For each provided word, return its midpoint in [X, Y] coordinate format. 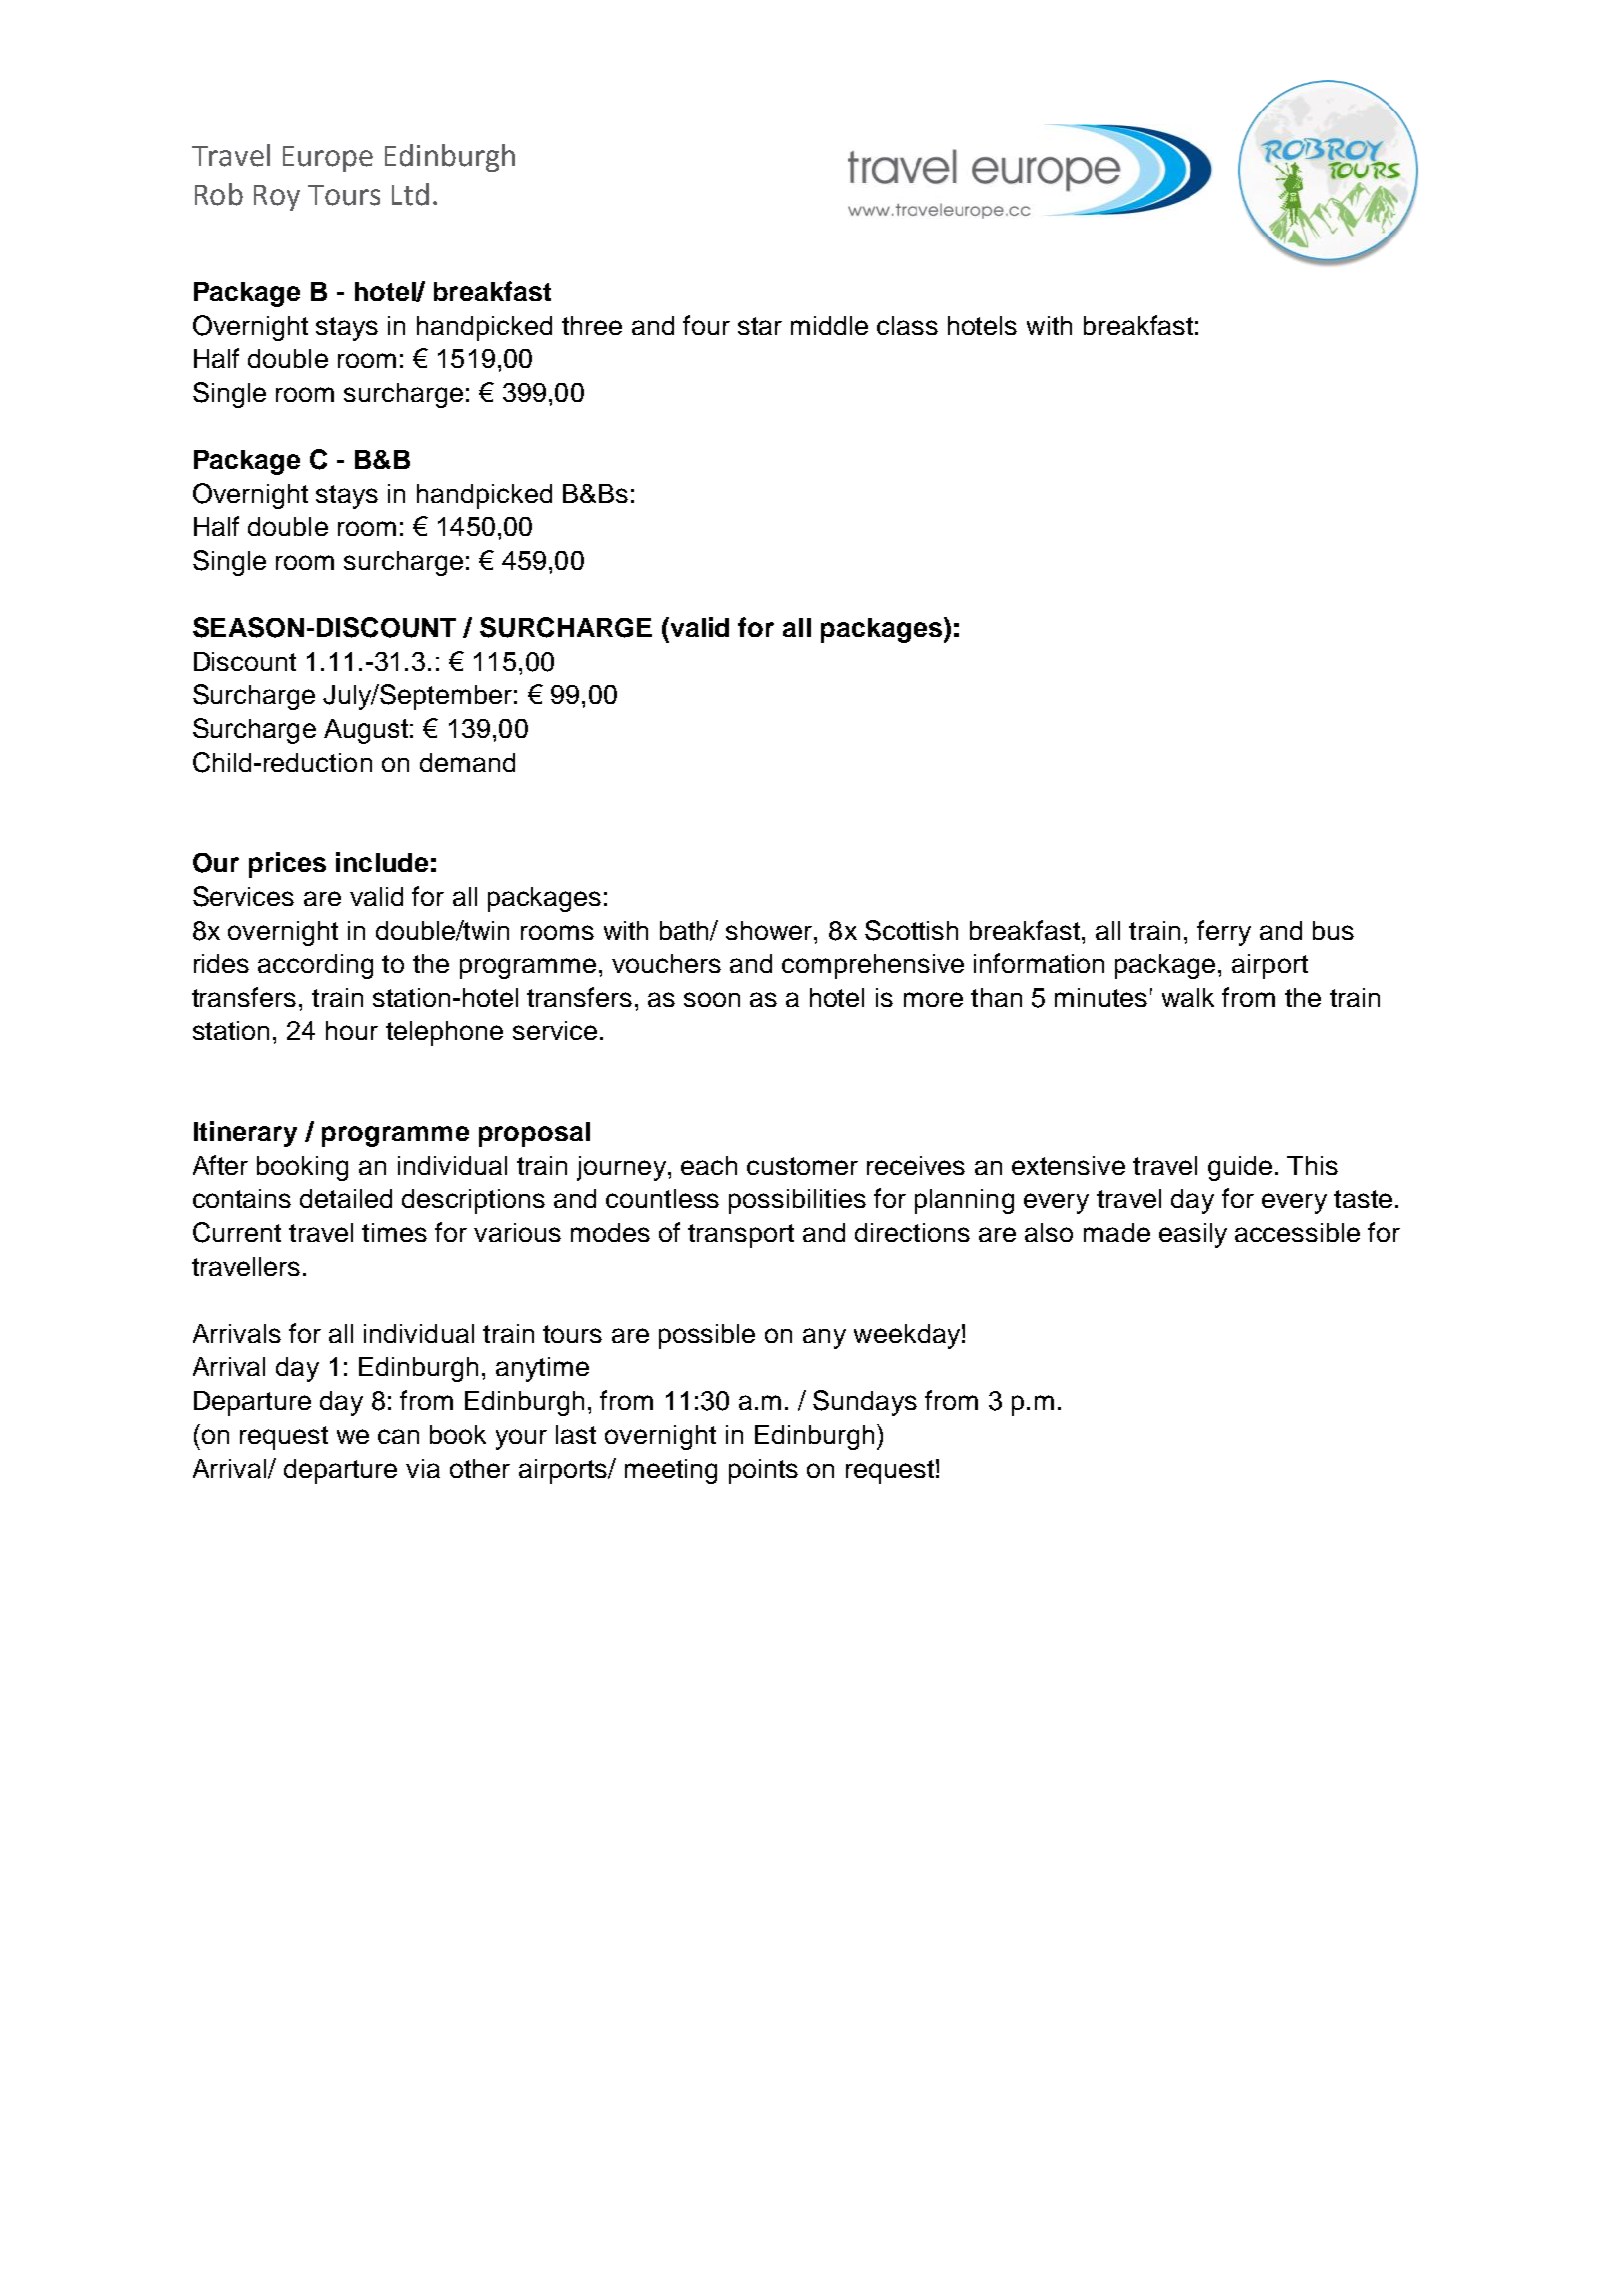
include [382, 862]
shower [770, 930]
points [763, 1471]
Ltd [410, 194]
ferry [1224, 933]
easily [1193, 1235]
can [398, 1436]
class [907, 325]
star [760, 326]
